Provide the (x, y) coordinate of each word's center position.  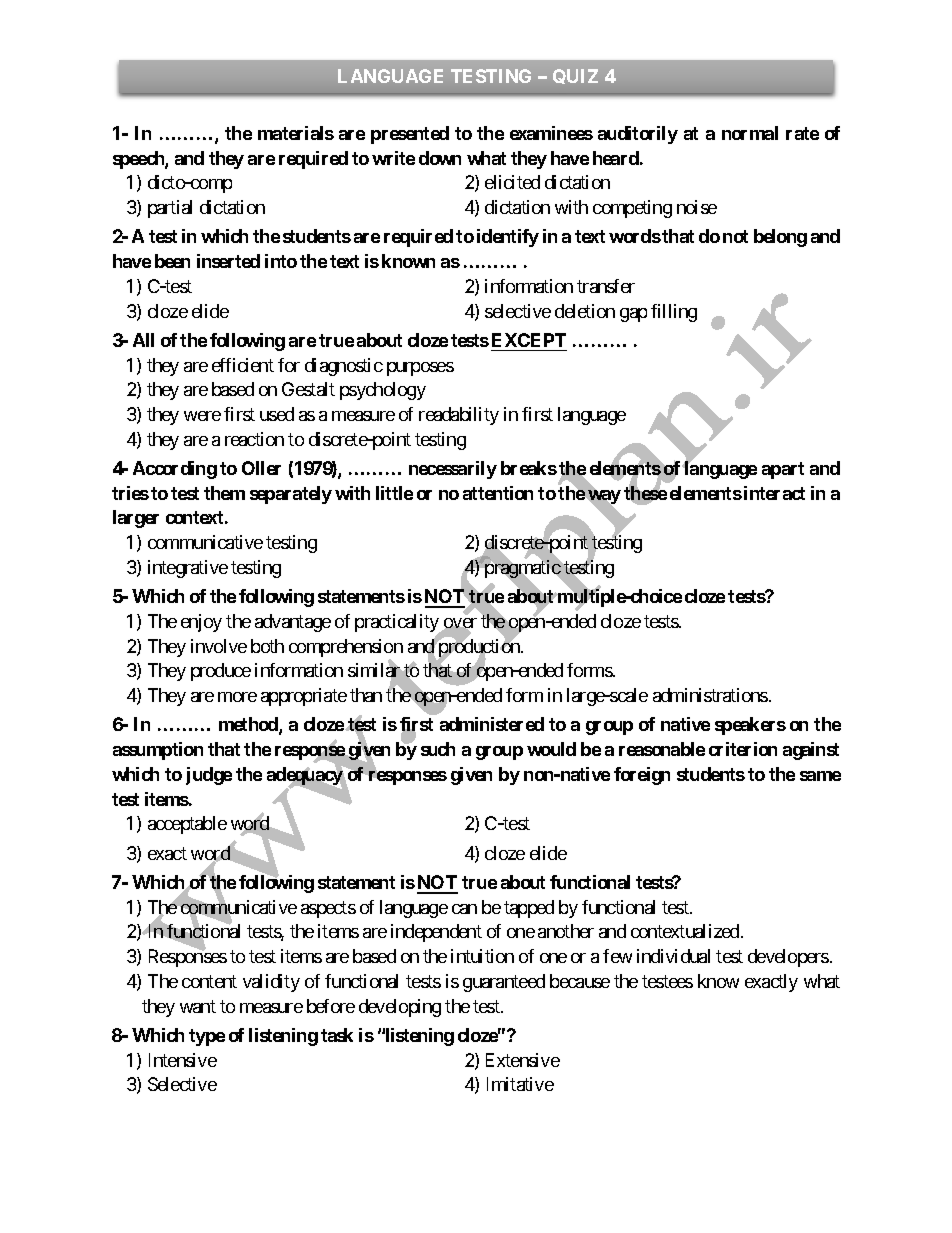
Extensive (523, 1060)
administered (492, 724)
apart (783, 470)
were (202, 416)
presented (410, 135)
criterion (743, 749)
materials (296, 133)
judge (209, 776)
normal (750, 133)
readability (459, 416)
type (207, 1037)
